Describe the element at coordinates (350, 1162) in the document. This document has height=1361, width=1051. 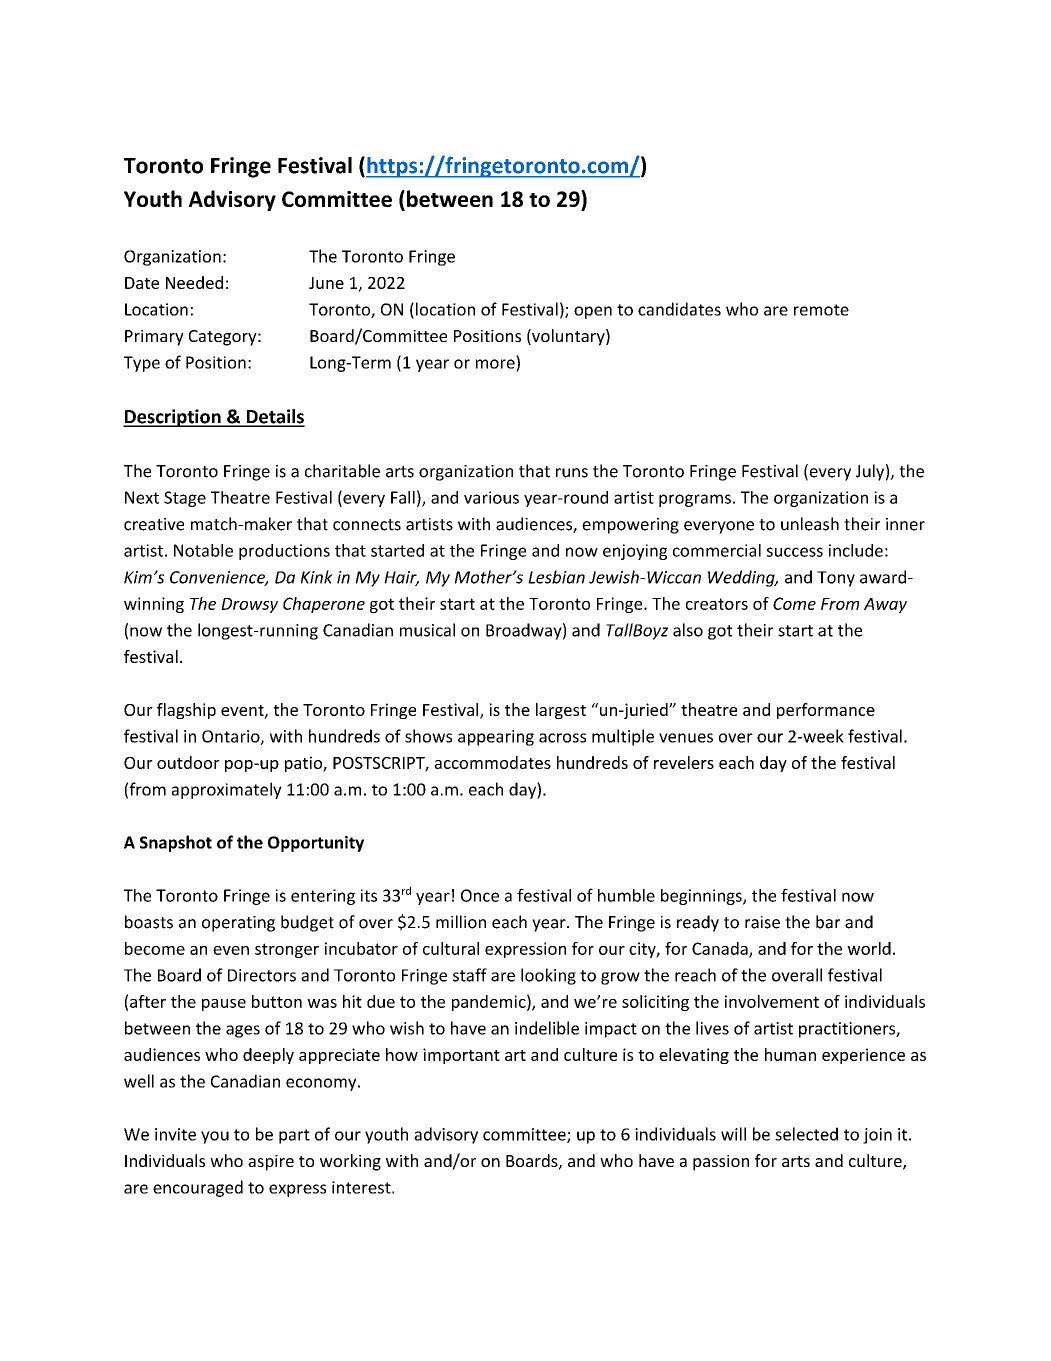
I see `working` at that location.
